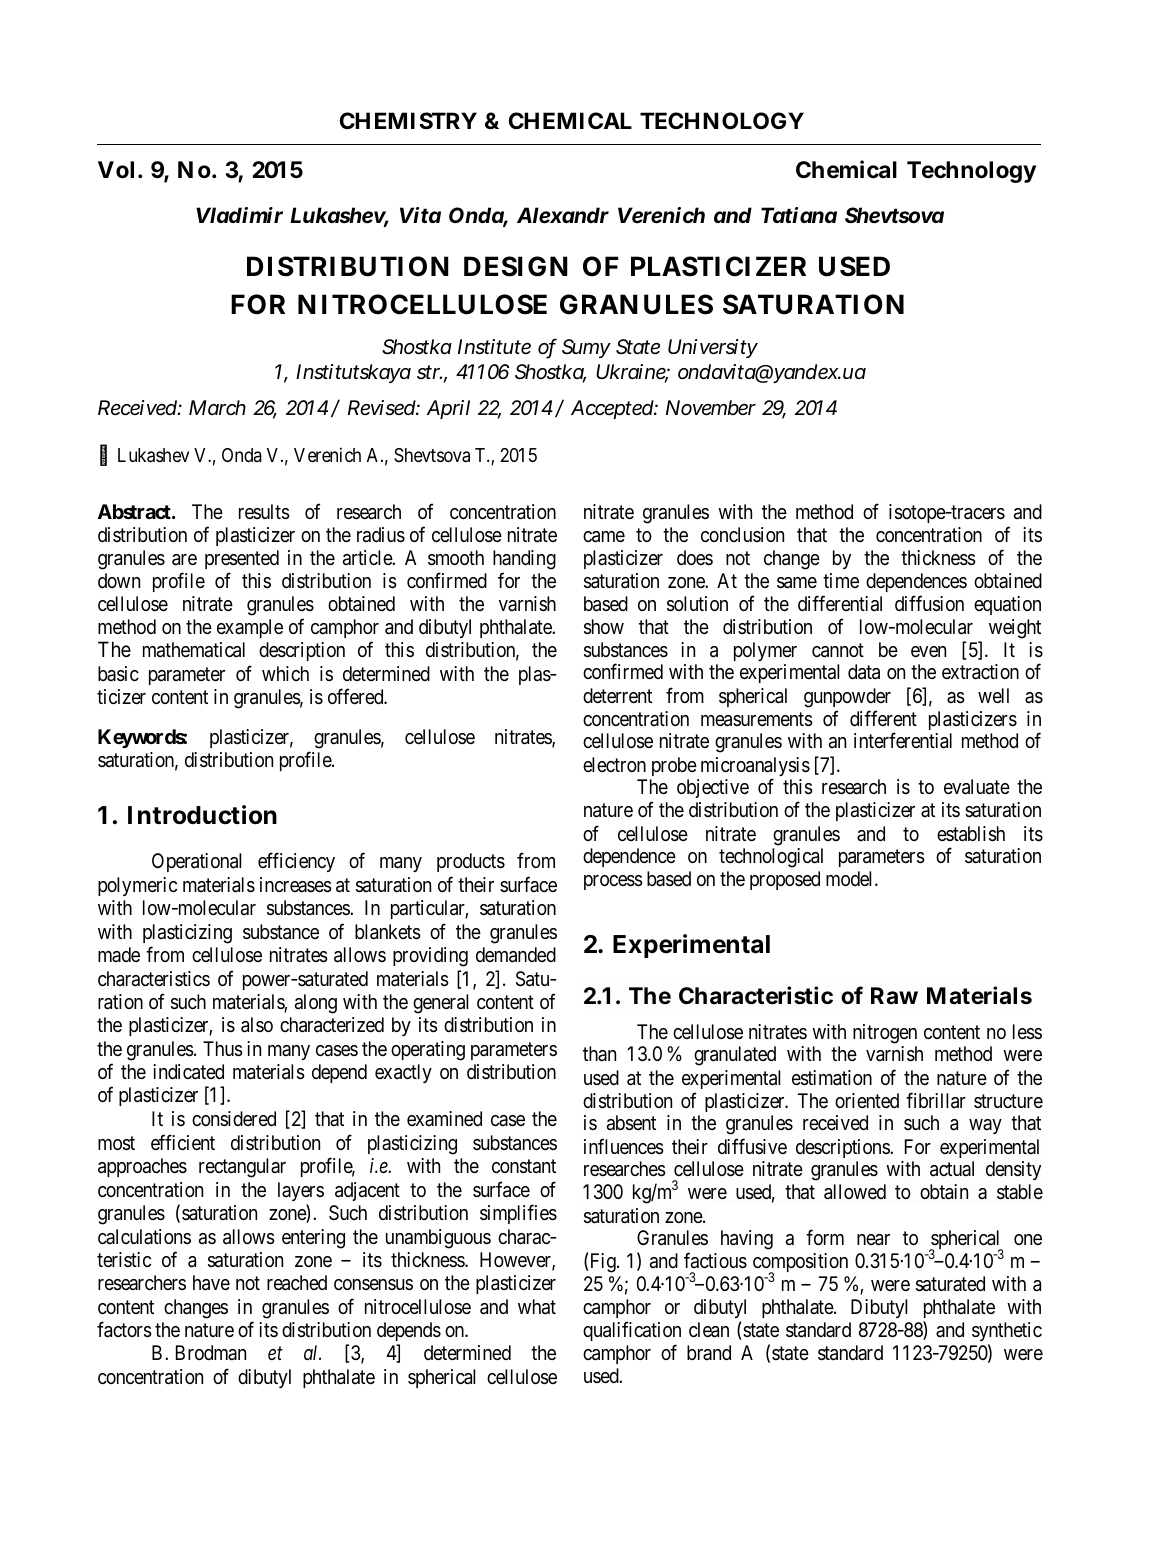  Describe the element at coordinates (537, 1306) in the image. I see `what` at that location.
